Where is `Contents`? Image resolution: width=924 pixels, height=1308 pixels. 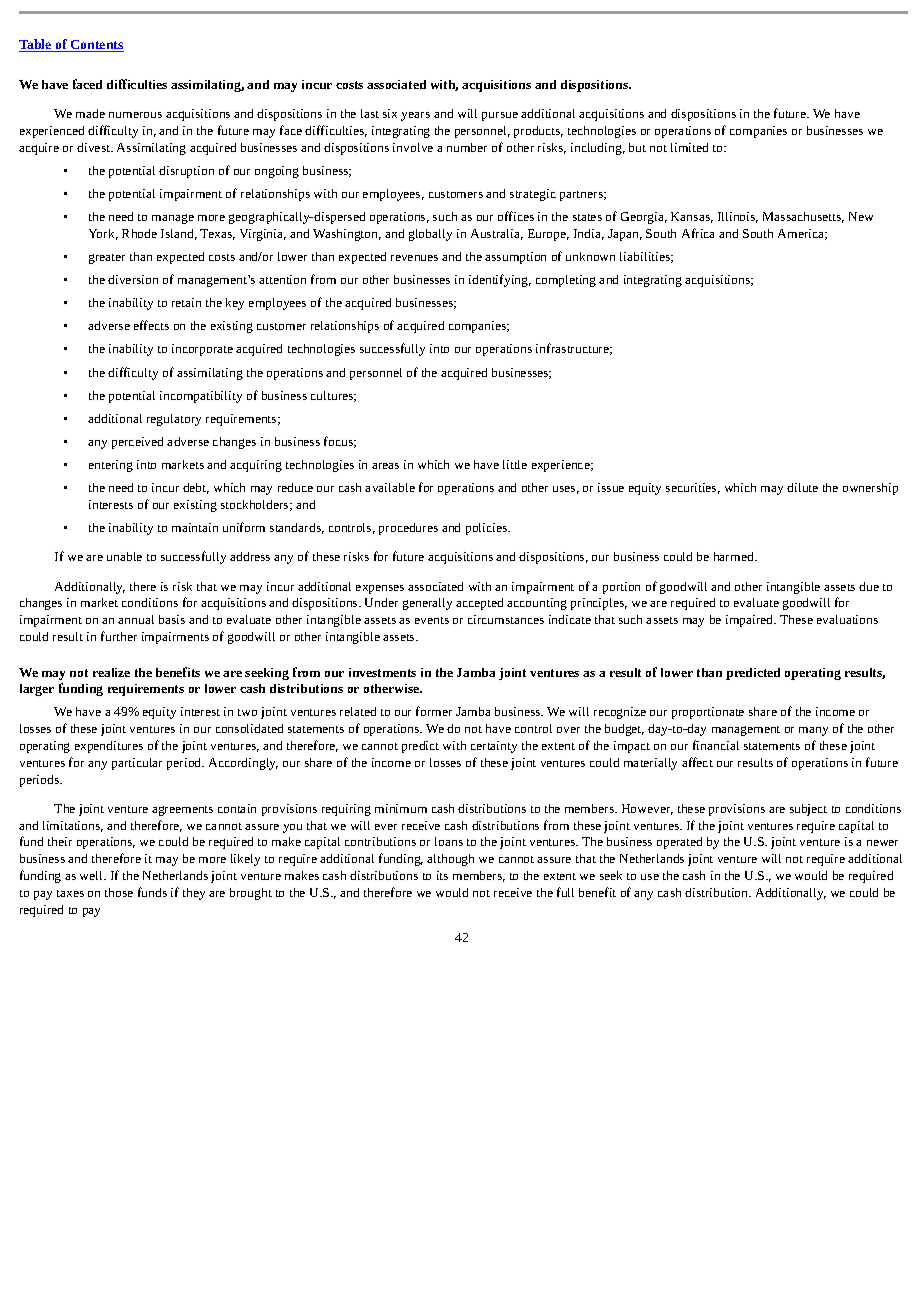
Contents is located at coordinates (96, 46).
